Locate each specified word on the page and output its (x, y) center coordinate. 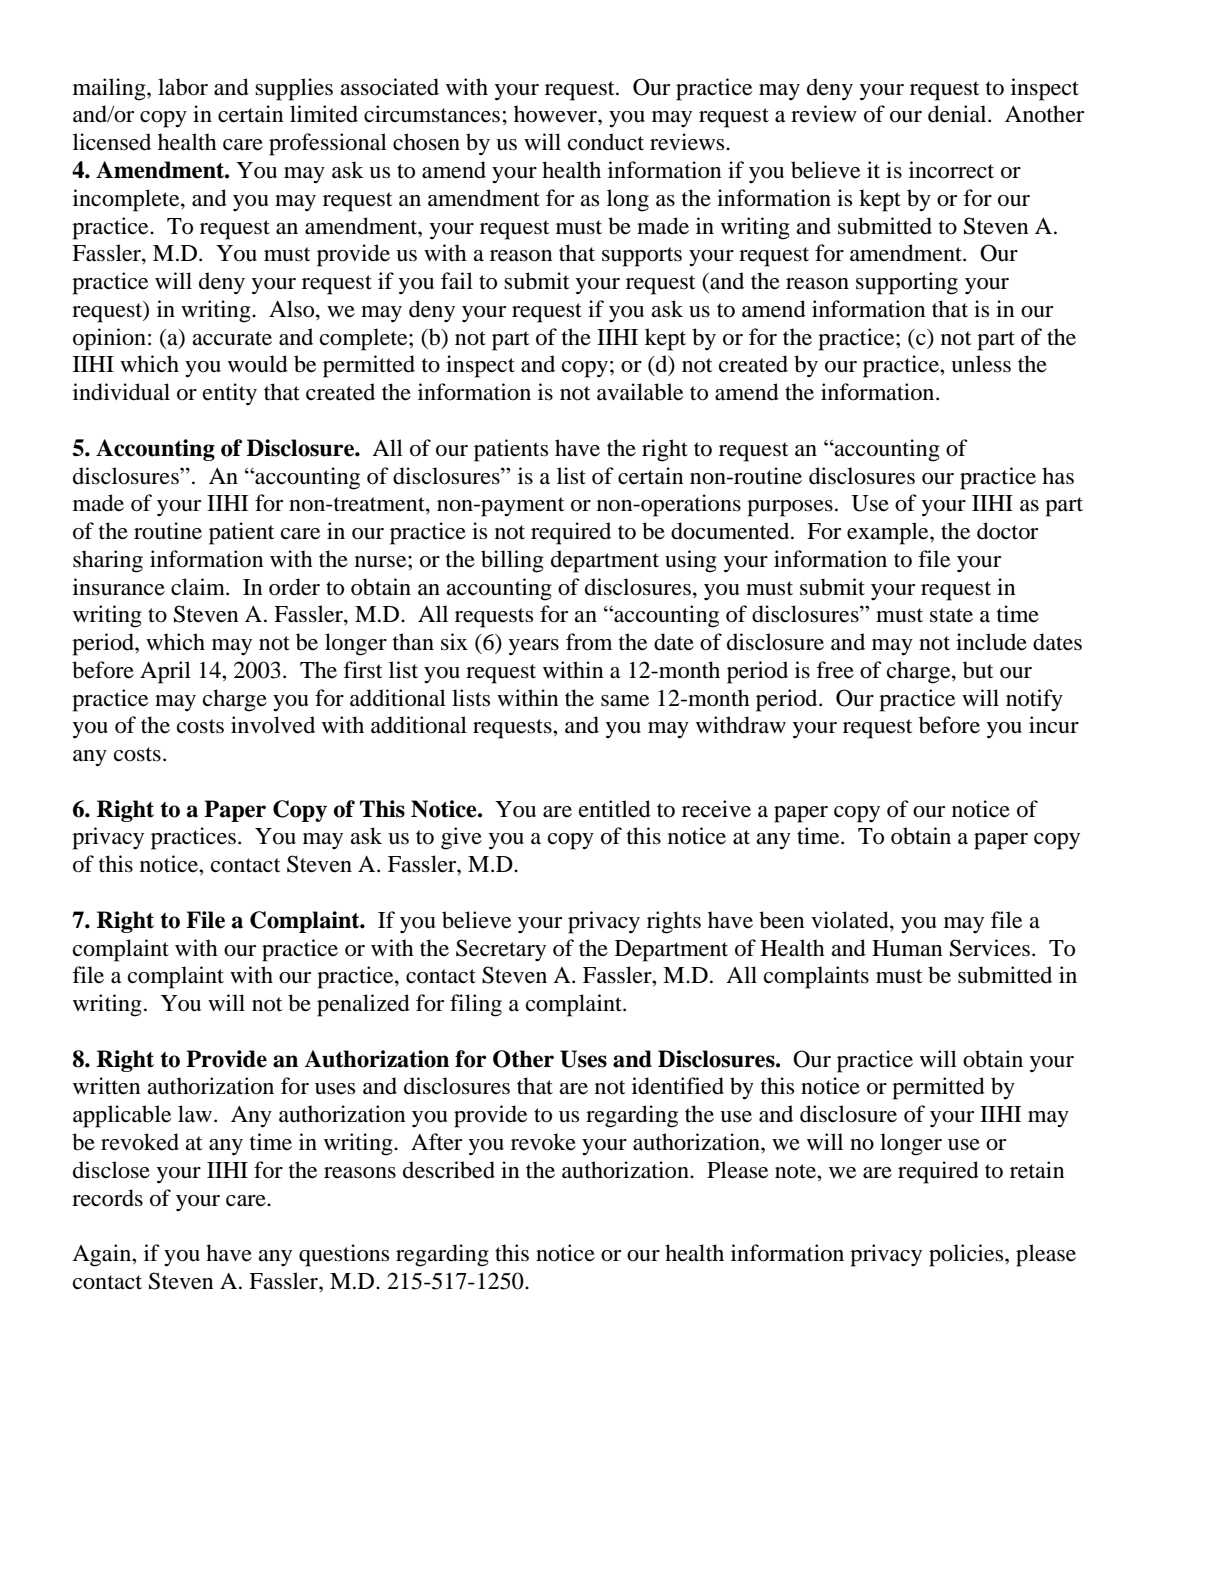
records (107, 1198)
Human (907, 948)
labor (183, 87)
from (589, 642)
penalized (363, 1005)
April (165, 672)
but (978, 670)
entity (230, 394)
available (640, 392)
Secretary (501, 950)
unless (981, 364)
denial (958, 114)
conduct (606, 142)
